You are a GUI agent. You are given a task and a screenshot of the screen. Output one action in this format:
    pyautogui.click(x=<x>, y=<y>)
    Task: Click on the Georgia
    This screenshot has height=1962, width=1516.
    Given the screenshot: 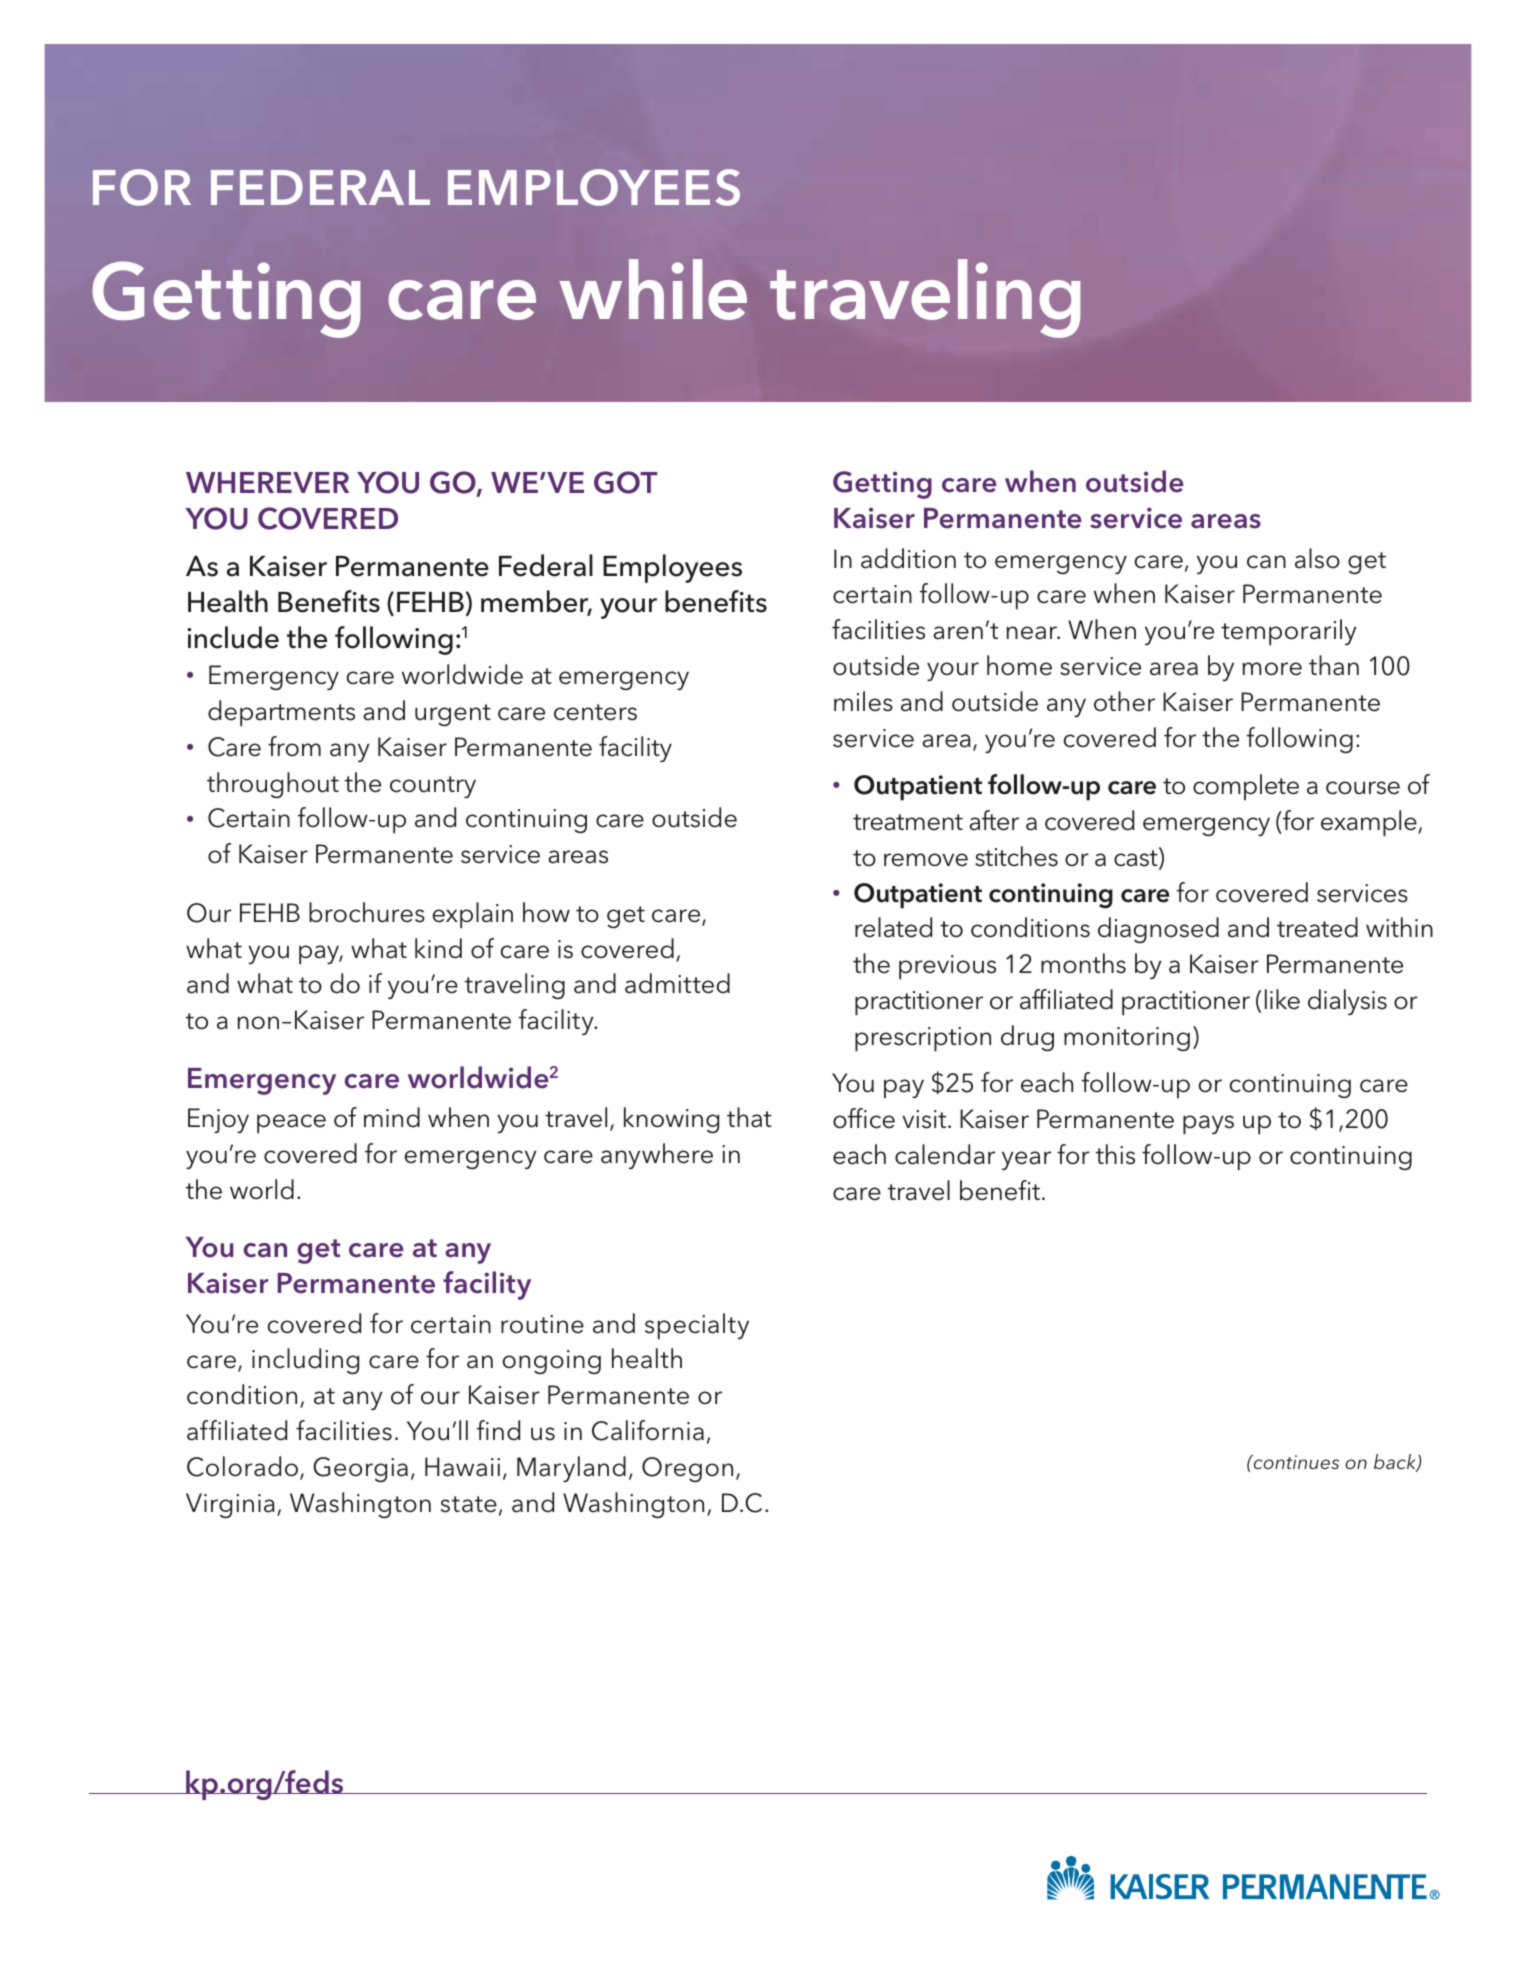 What is the action you would take?
    pyautogui.click(x=360, y=1469)
